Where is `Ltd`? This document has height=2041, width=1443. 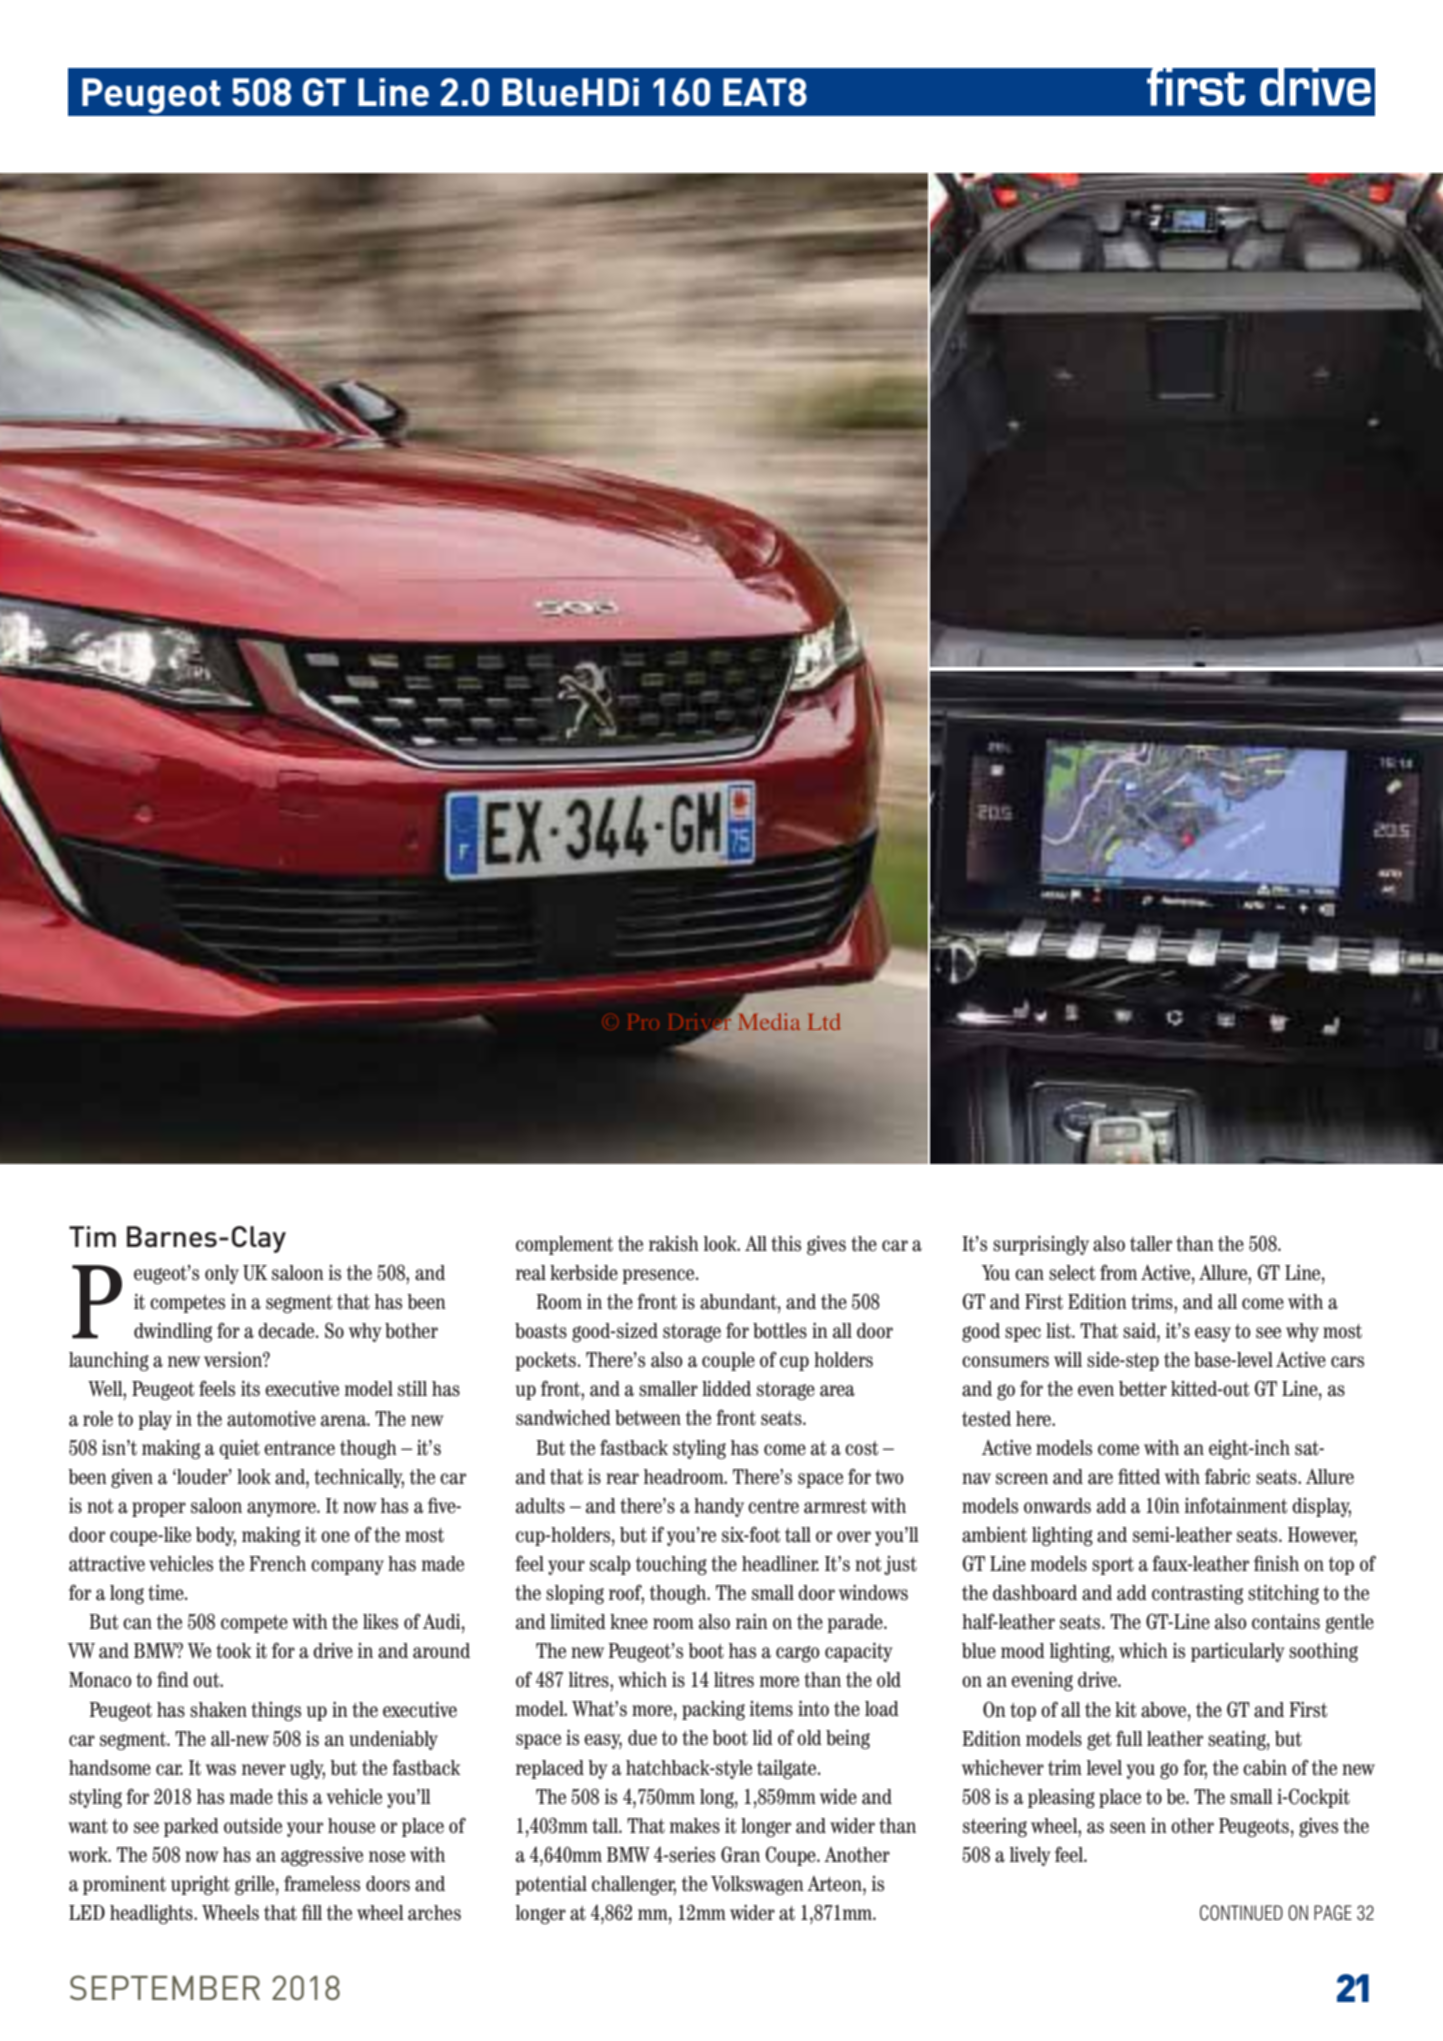 Ltd is located at coordinates (824, 1021).
